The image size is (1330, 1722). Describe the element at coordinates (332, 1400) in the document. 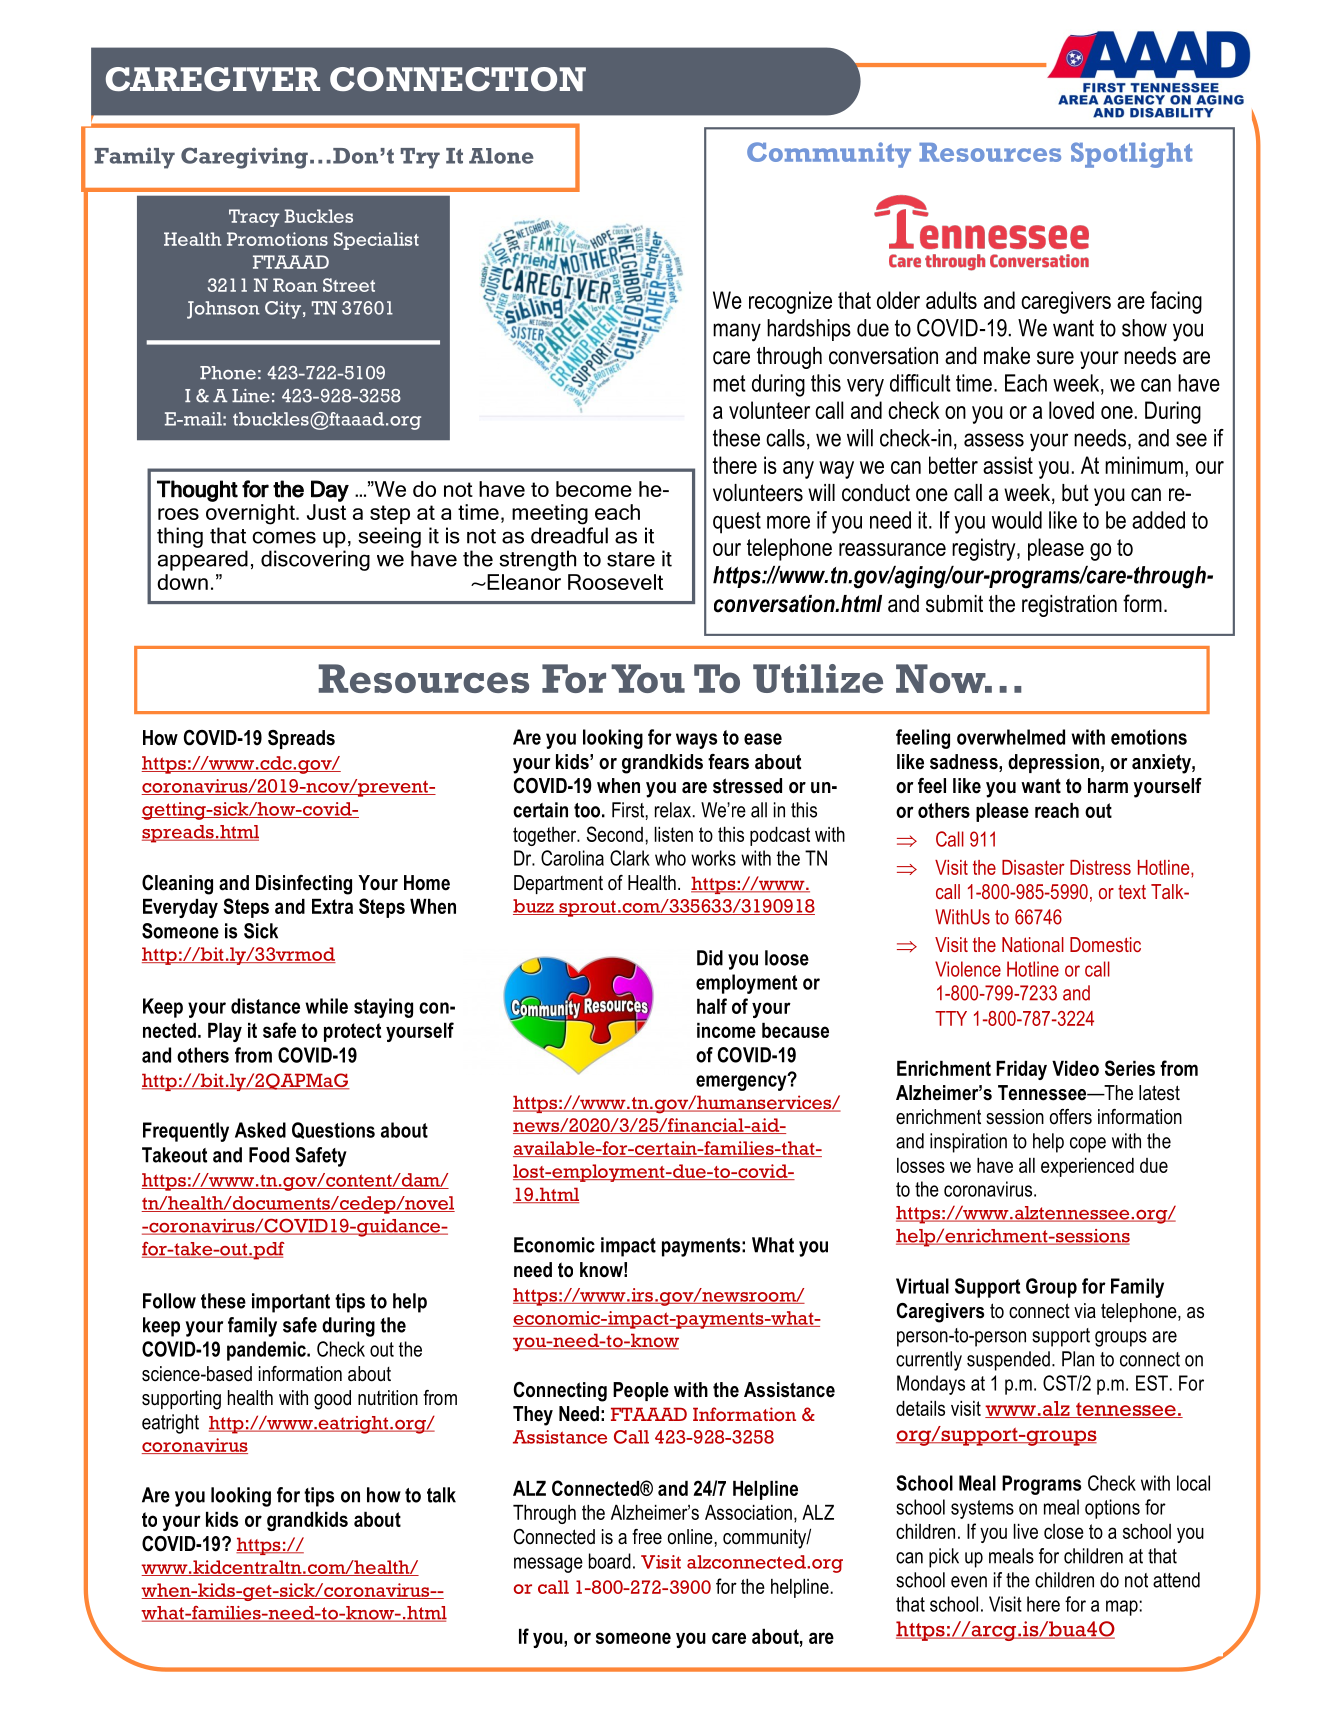

I see `good` at that location.
